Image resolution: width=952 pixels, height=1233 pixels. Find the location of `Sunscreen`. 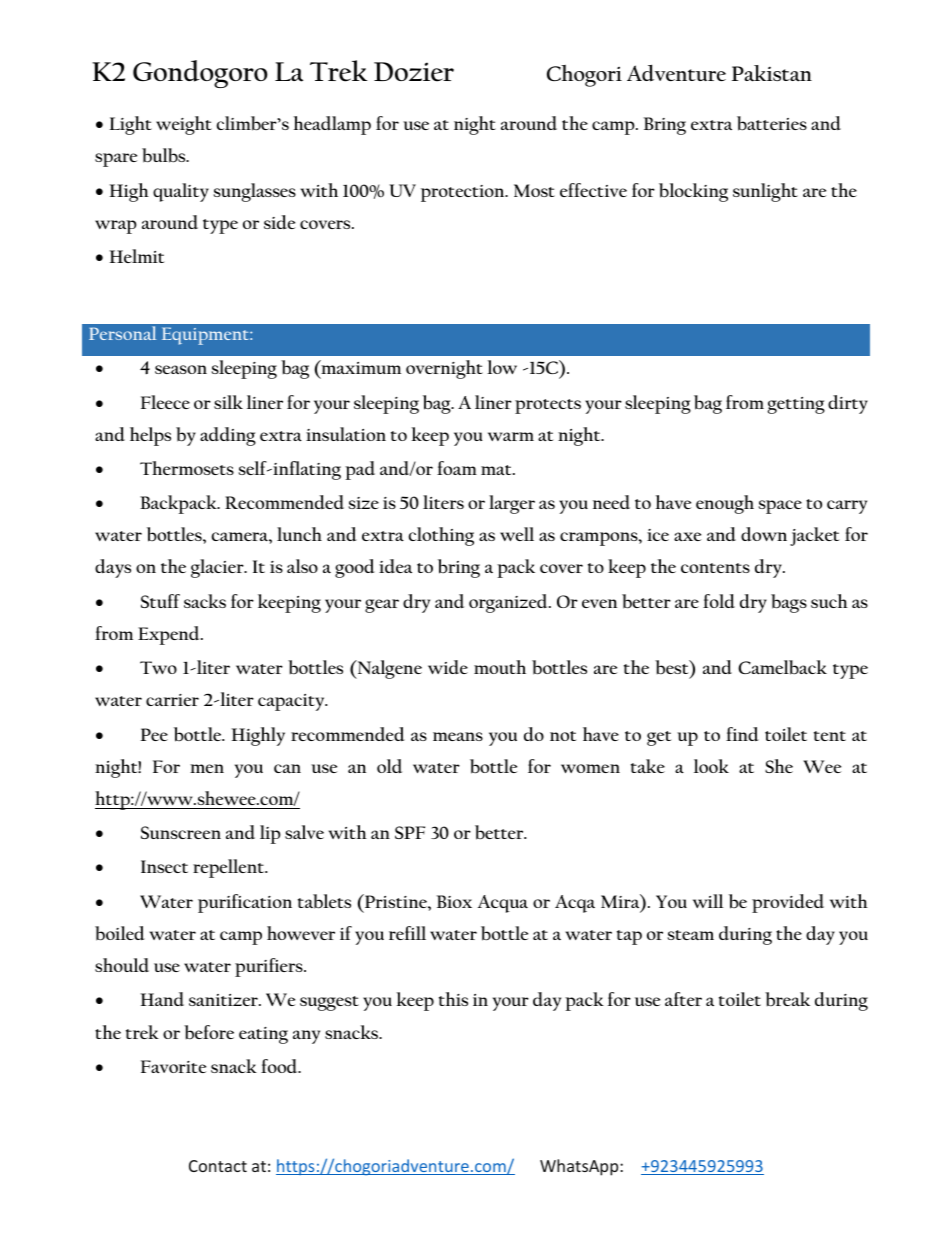

Sunscreen is located at coordinates (181, 832).
